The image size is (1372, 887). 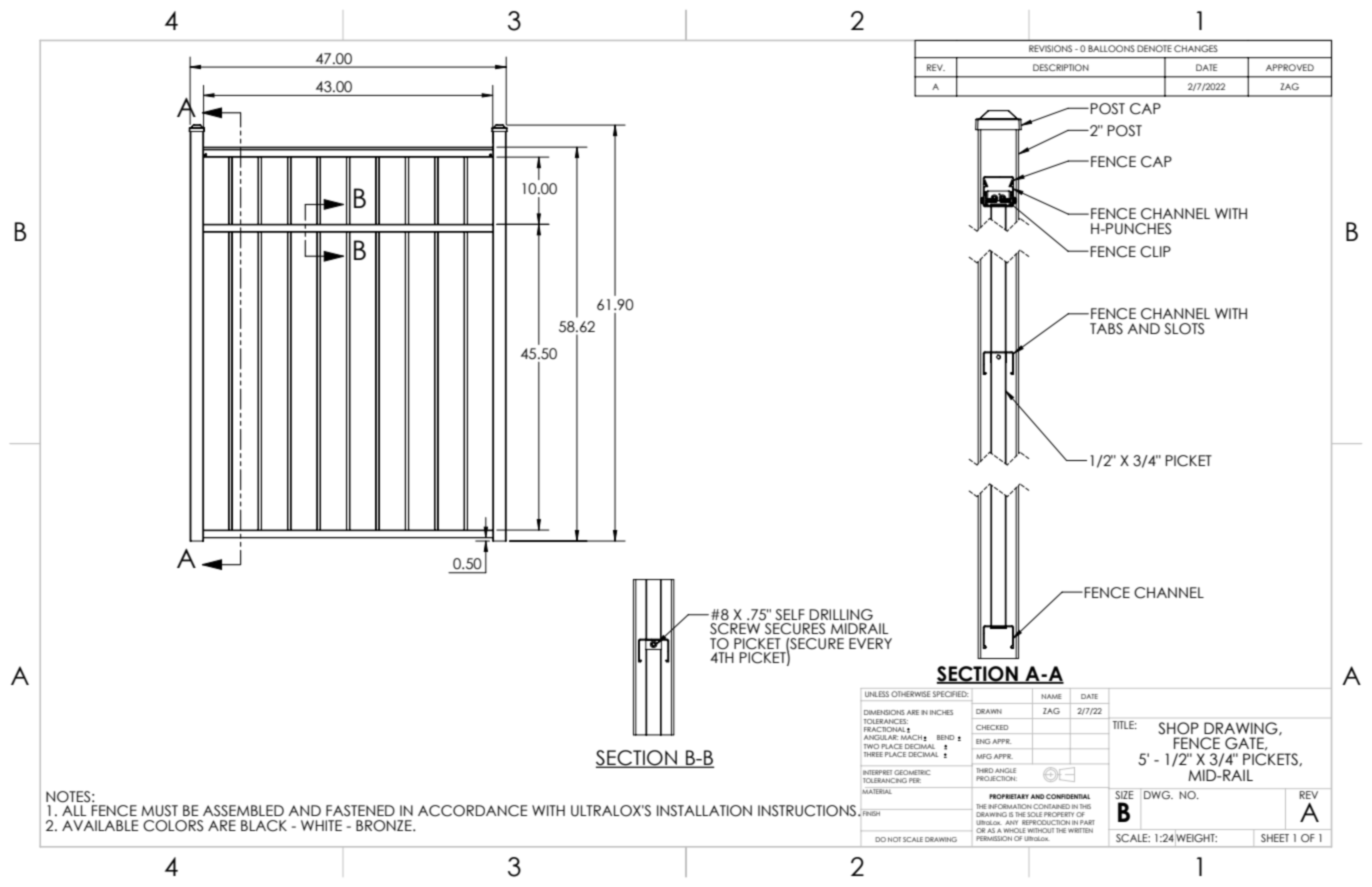 I want to click on REVISIONS, so click(x=1050, y=48).
